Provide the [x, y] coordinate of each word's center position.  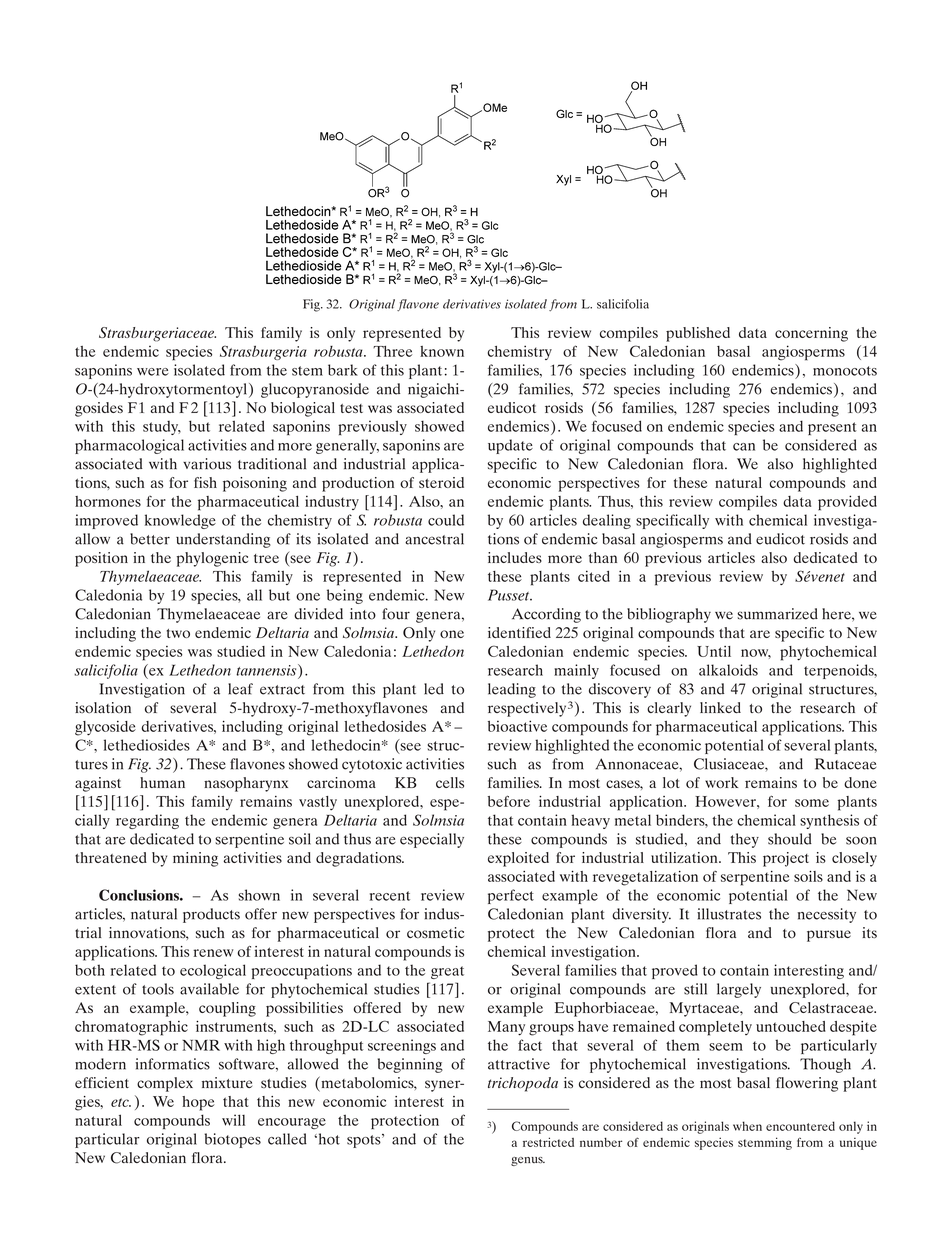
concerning [811, 334]
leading [512, 690]
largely [739, 990]
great [447, 972]
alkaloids [728, 670]
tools [158, 989]
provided [847, 503]
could [446, 520]
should [790, 839]
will [233, 1120]
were [153, 372]
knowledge [180, 521]
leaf [240, 689]
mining [195, 859]
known [442, 351]
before [509, 801]
